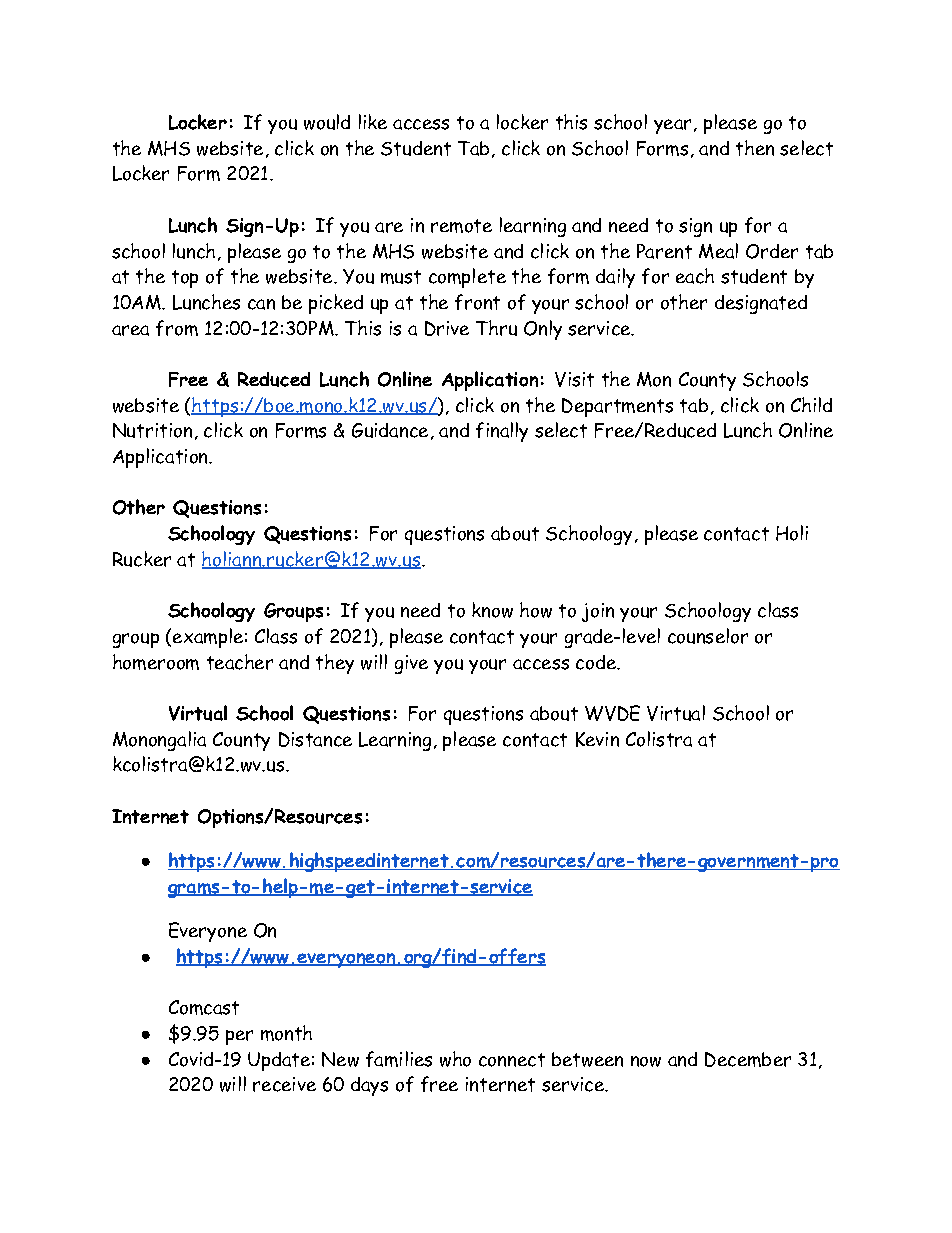 This screenshot has width=952, height=1233. Describe the element at coordinates (208, 638) in the screenshot. I see `example` at that location.
